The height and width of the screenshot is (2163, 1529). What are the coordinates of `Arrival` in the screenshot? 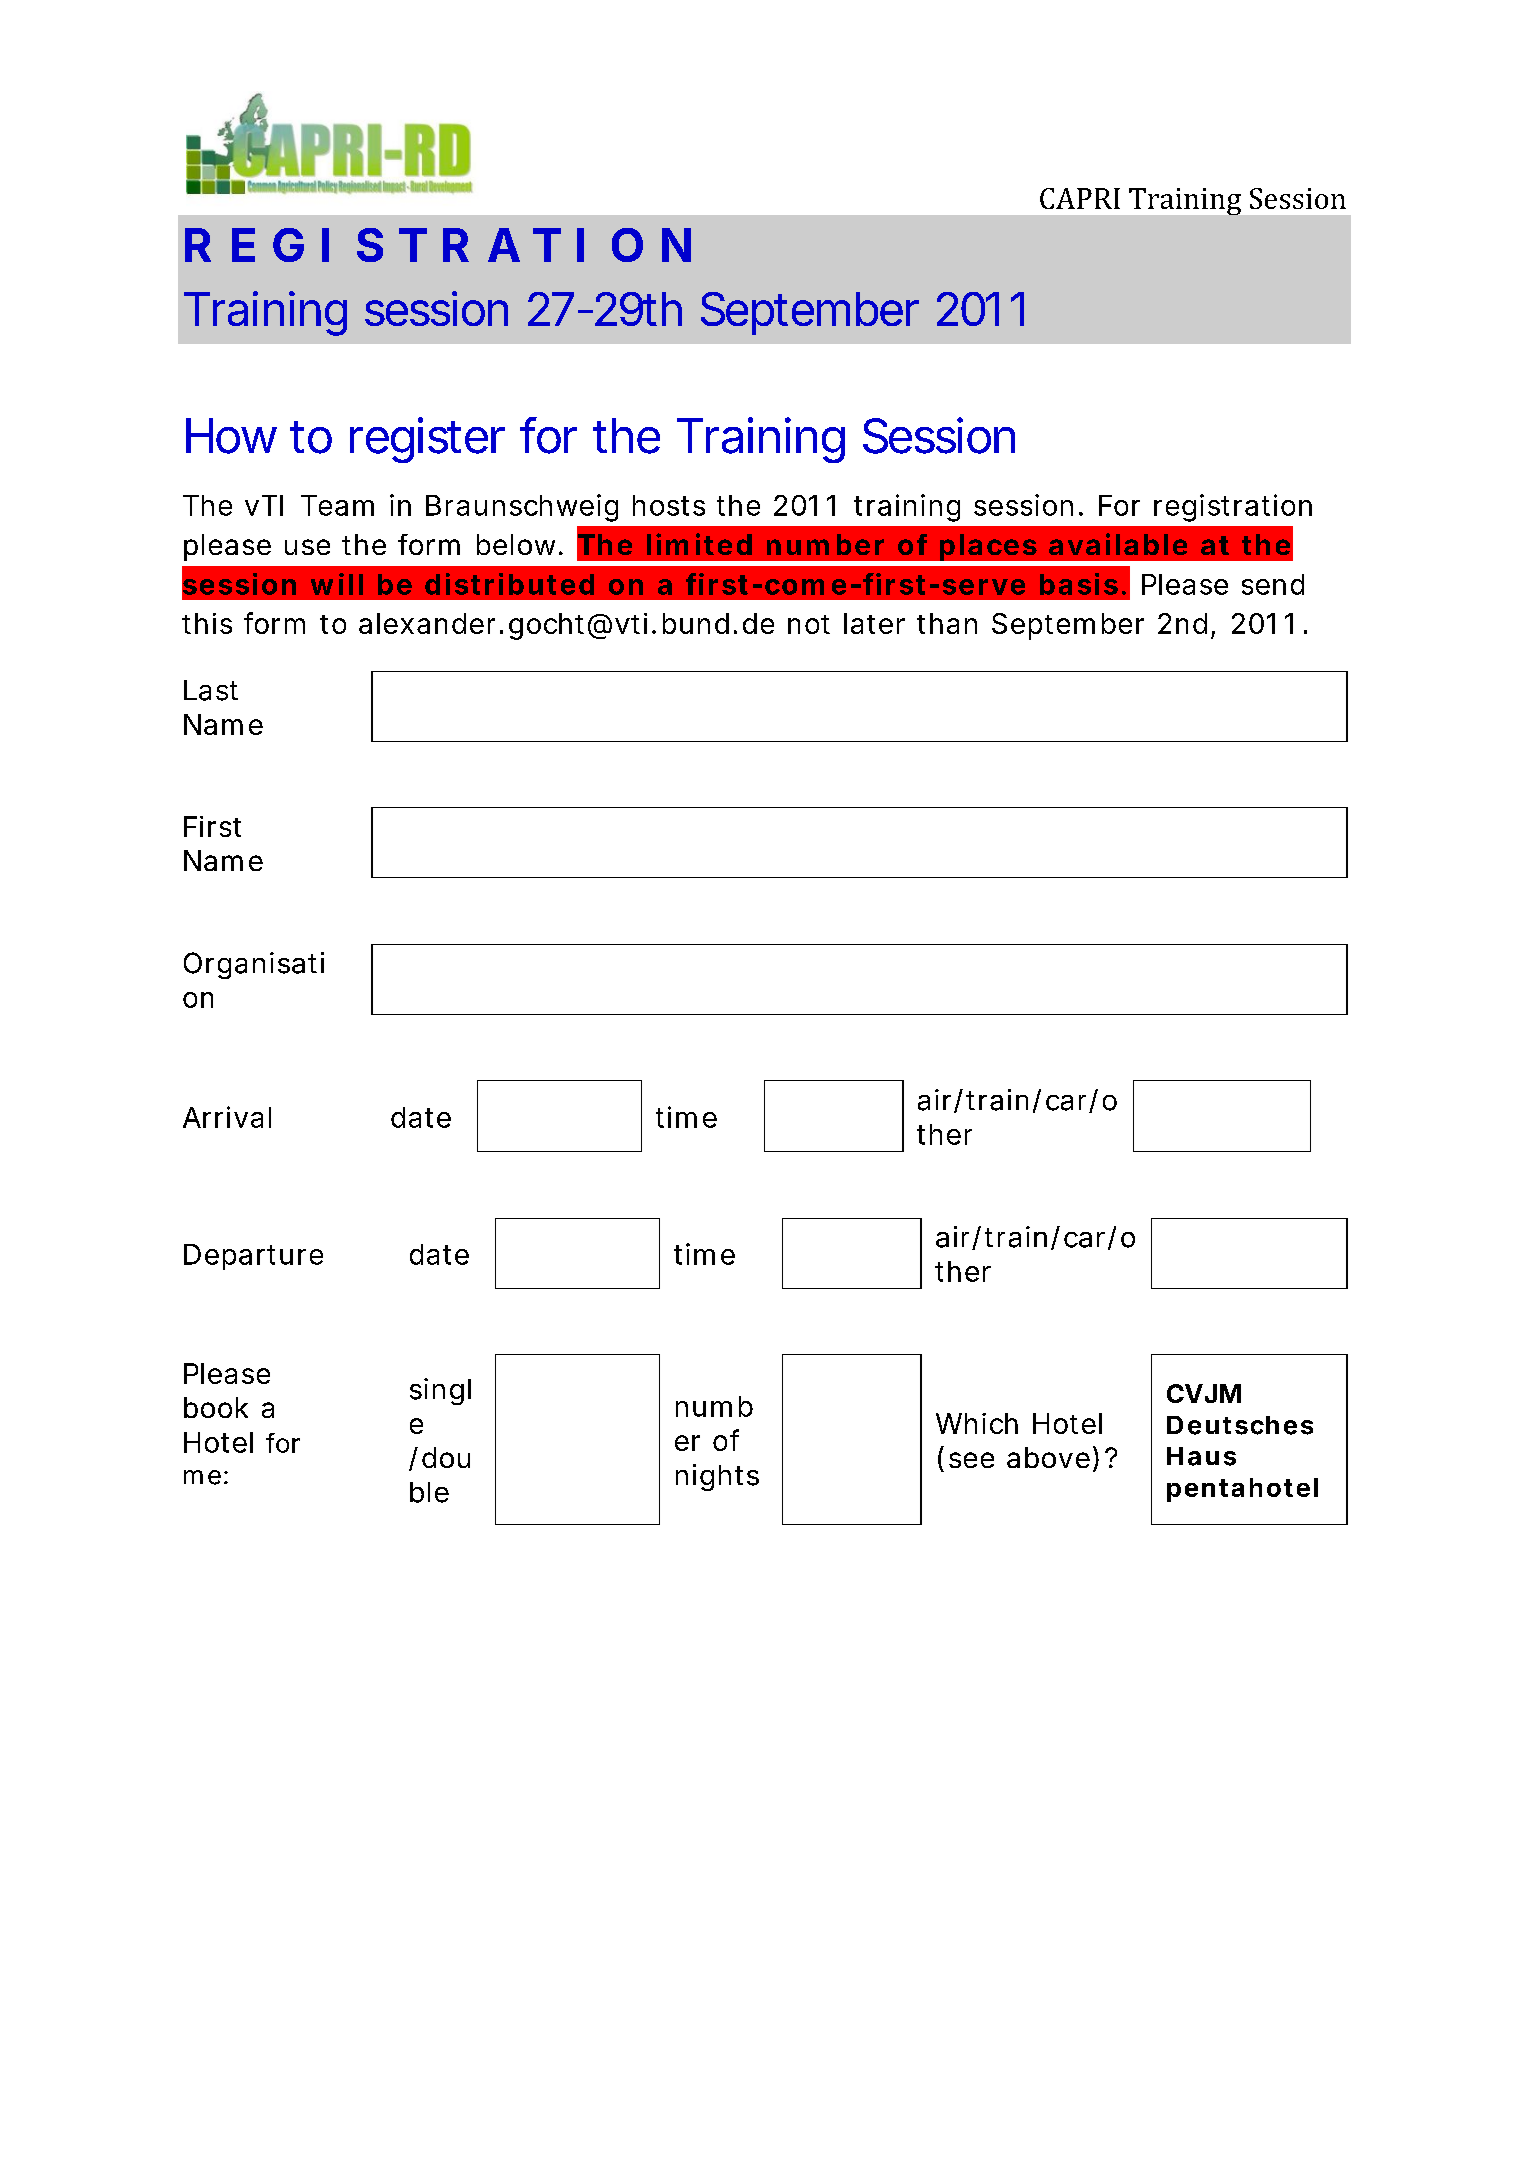 It's located at (227, 1117).
